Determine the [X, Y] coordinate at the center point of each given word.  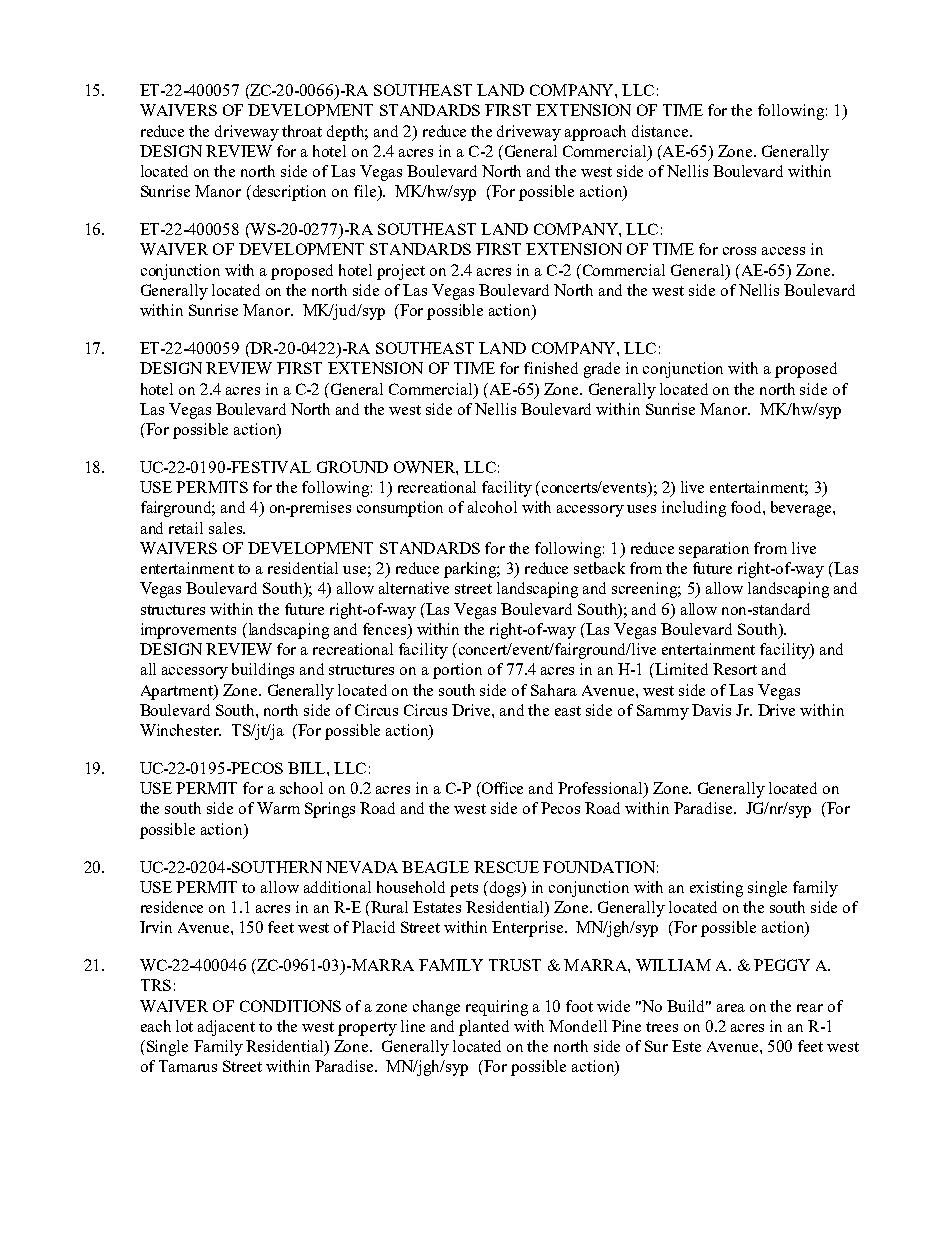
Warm [278, 808]
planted [484, 1028]
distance [660, 131]
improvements [188, 631]
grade [602, 370]
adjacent [226, 1028]
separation [714, 550]
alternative [414, 588]
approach [595, 133]
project [401, 272]
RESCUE [506, 867]
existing [716, 889]
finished [551, 368]
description [288, 193]
